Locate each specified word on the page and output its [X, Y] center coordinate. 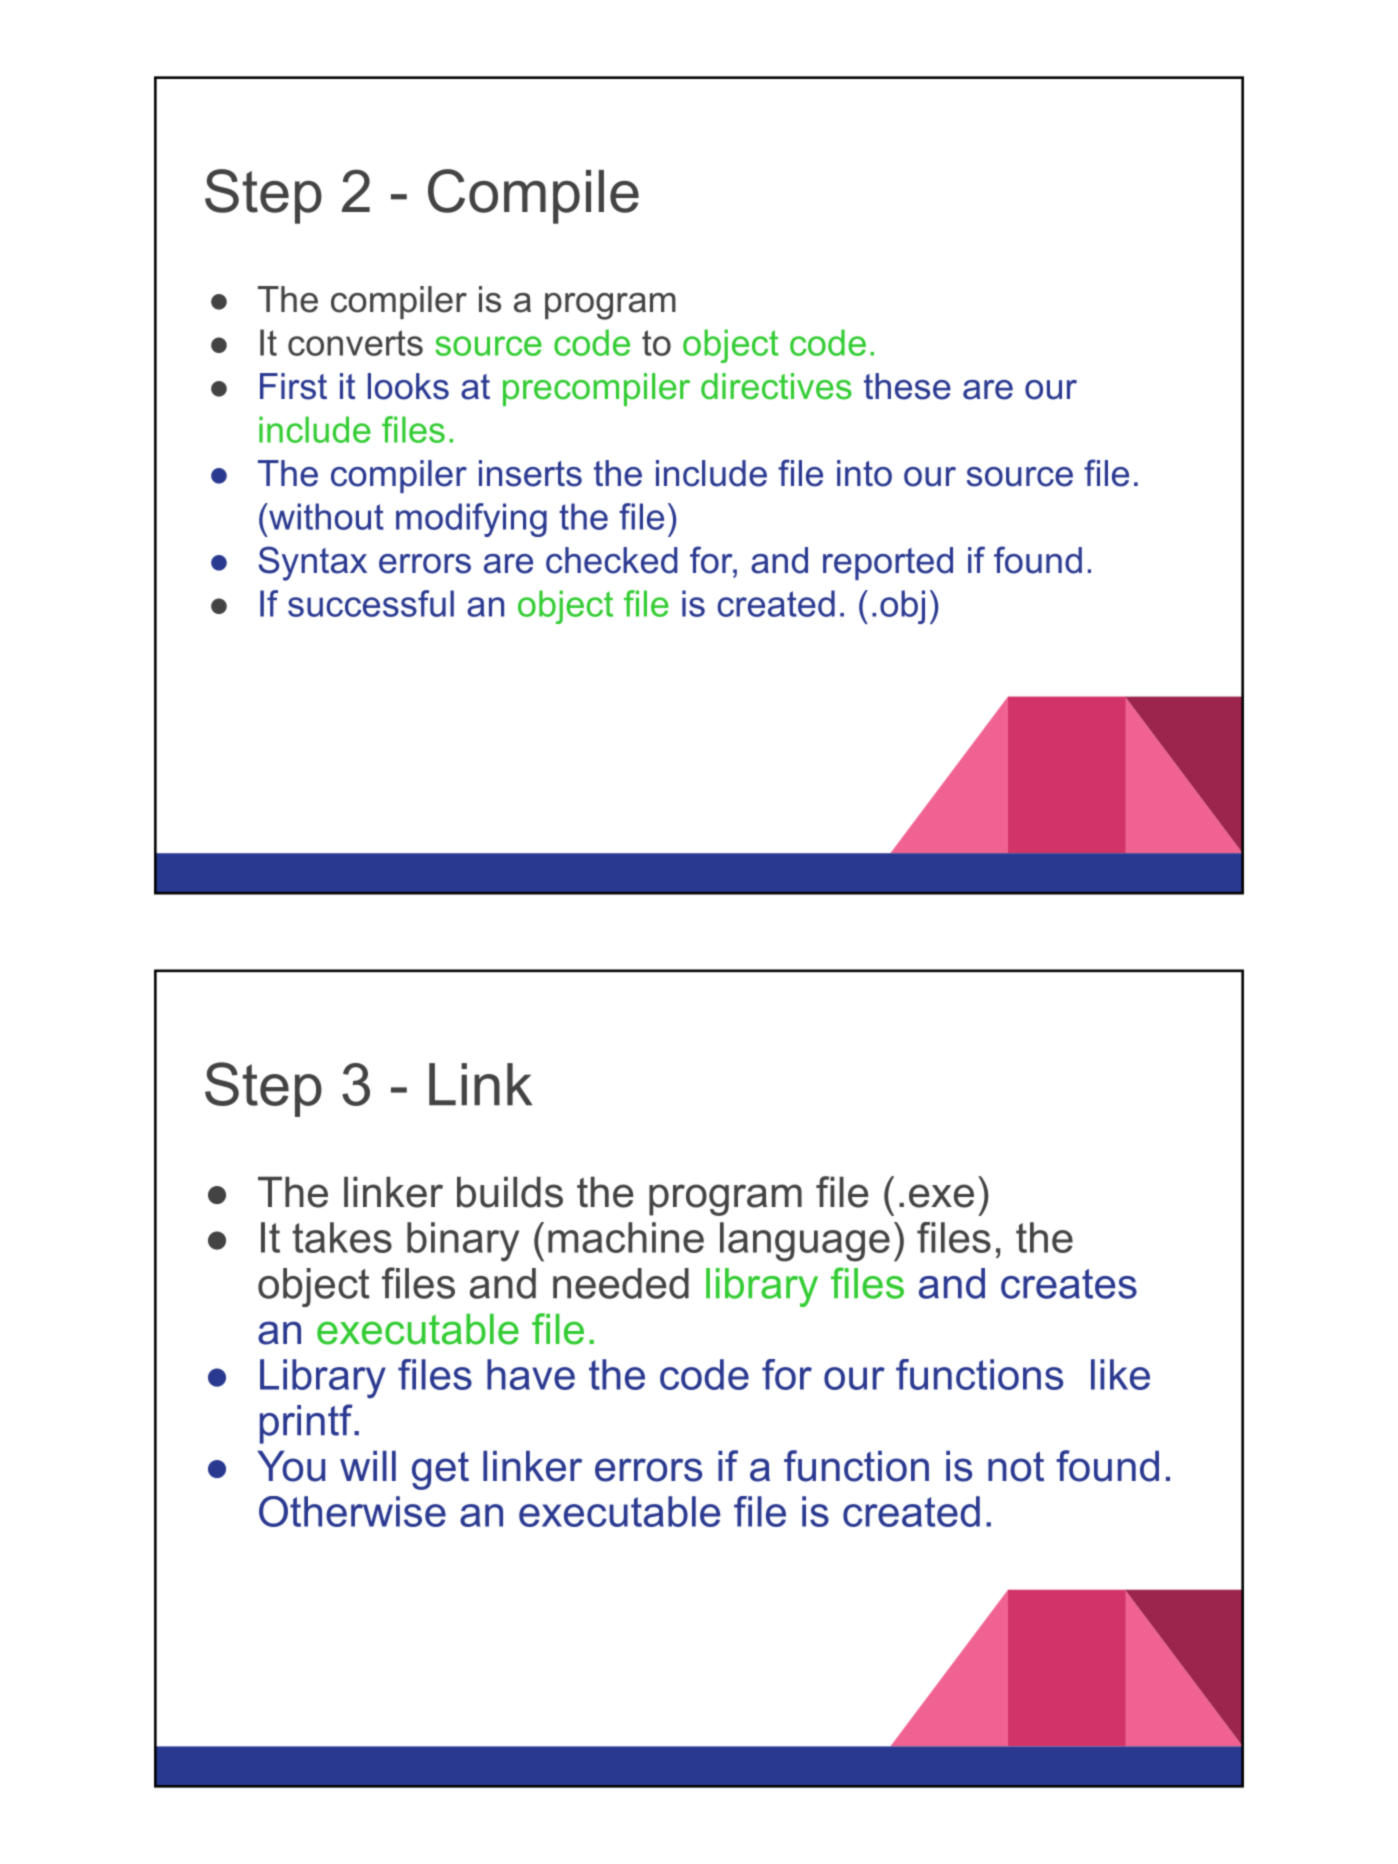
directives [776, 386]
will [368, 1466]
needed [621, 1283]
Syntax [312, 563]
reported [888, 563]
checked [612, 560]
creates [1069, 1284]
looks [408, 386]
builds [510, 1192]
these [907, 386]
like [1120, 1374]
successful [371, 603]
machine [626, 1237]
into [864, 473]
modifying [471, 520]
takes [342, 1237]
